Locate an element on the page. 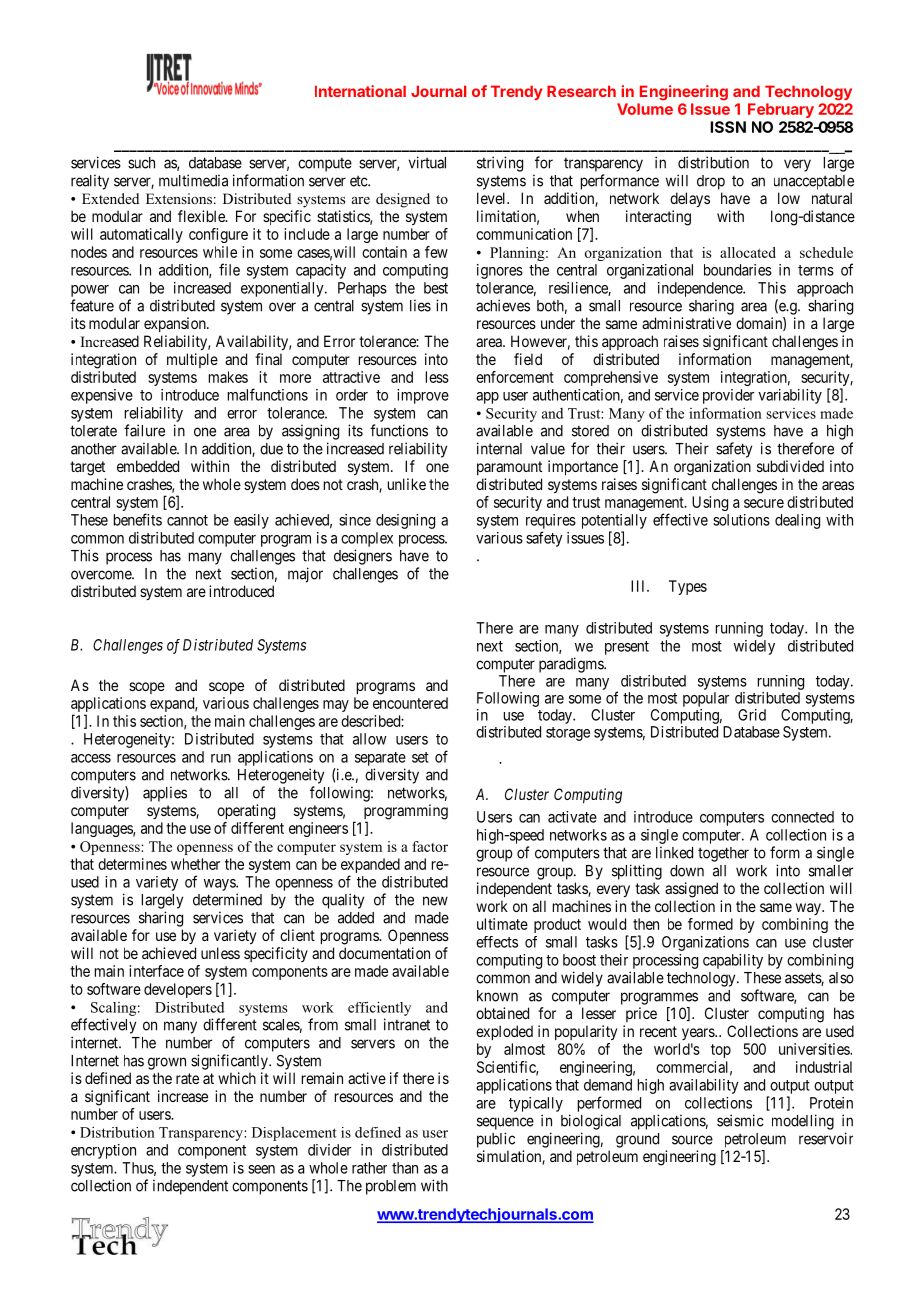 Image resolution: width=924 pixels, height=1308 pixels. internal is located at coordinates (499, 448).
